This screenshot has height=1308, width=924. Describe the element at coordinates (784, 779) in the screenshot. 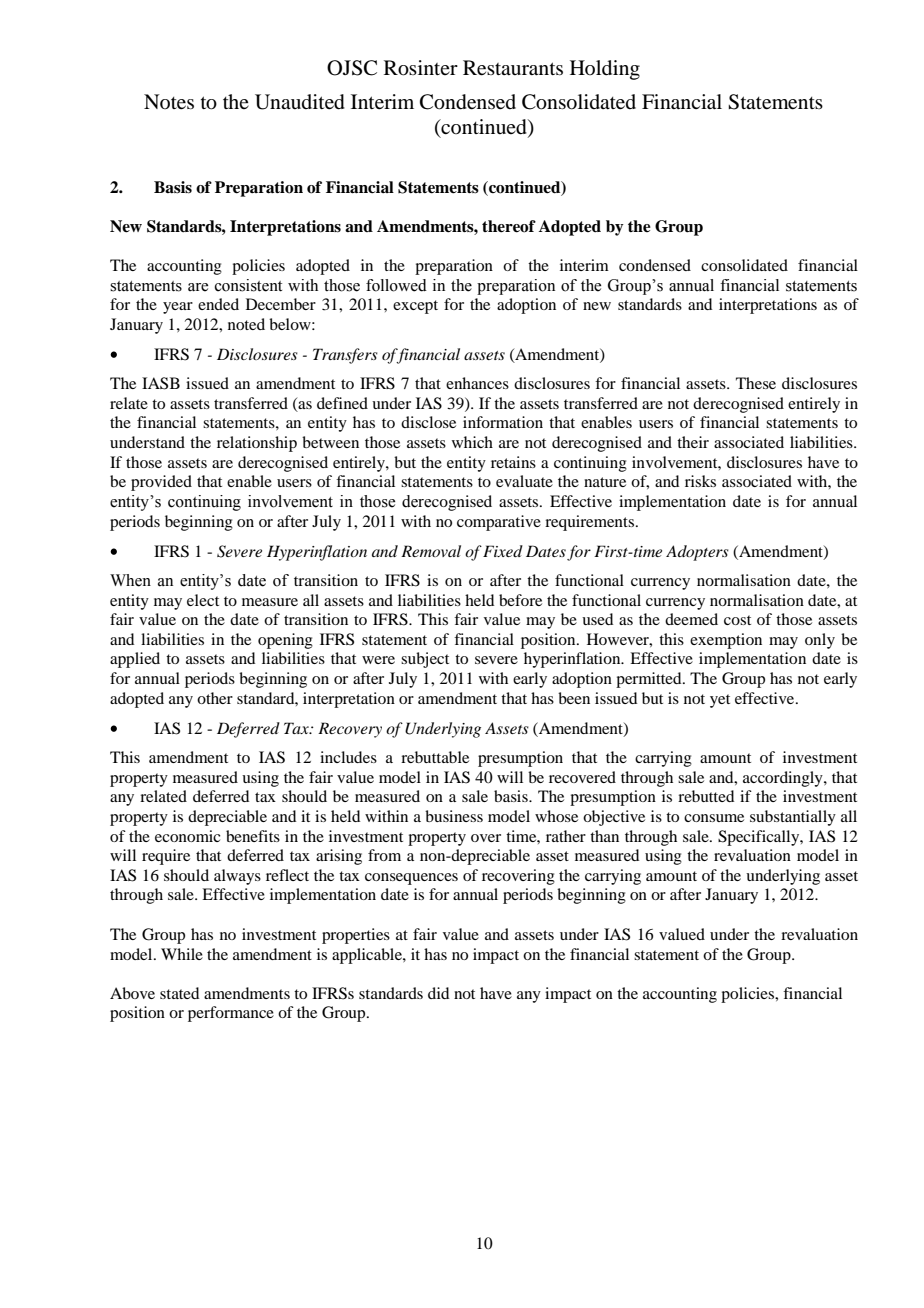

I see `accordingly` at that location.
